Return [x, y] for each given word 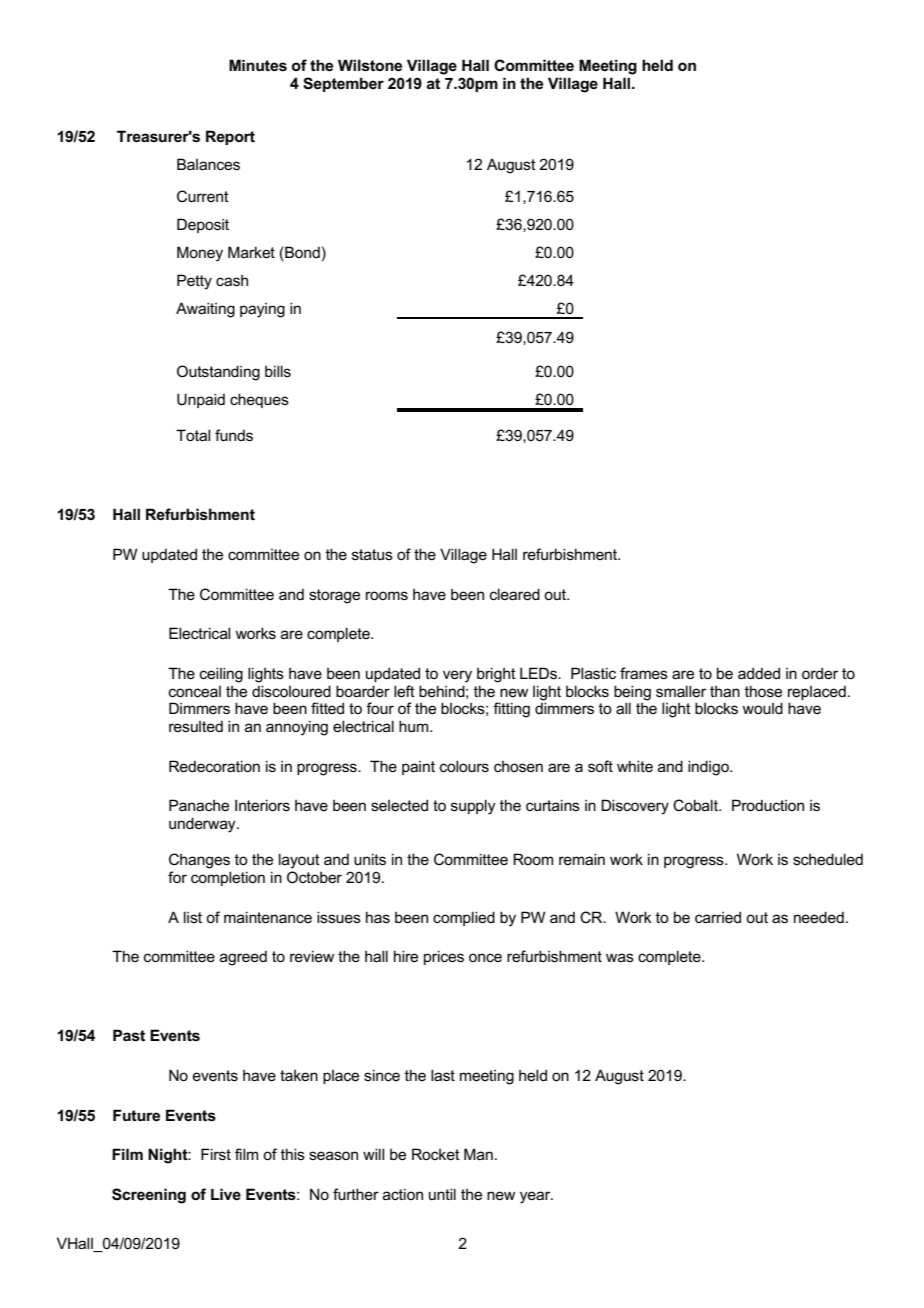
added [759, 673]
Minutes [258, 65]
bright [496, 675]
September [343, 84]
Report [230, 137]
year [536, 1197]
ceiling [221, 675]
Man [478, 1154]
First [216, 1154]
